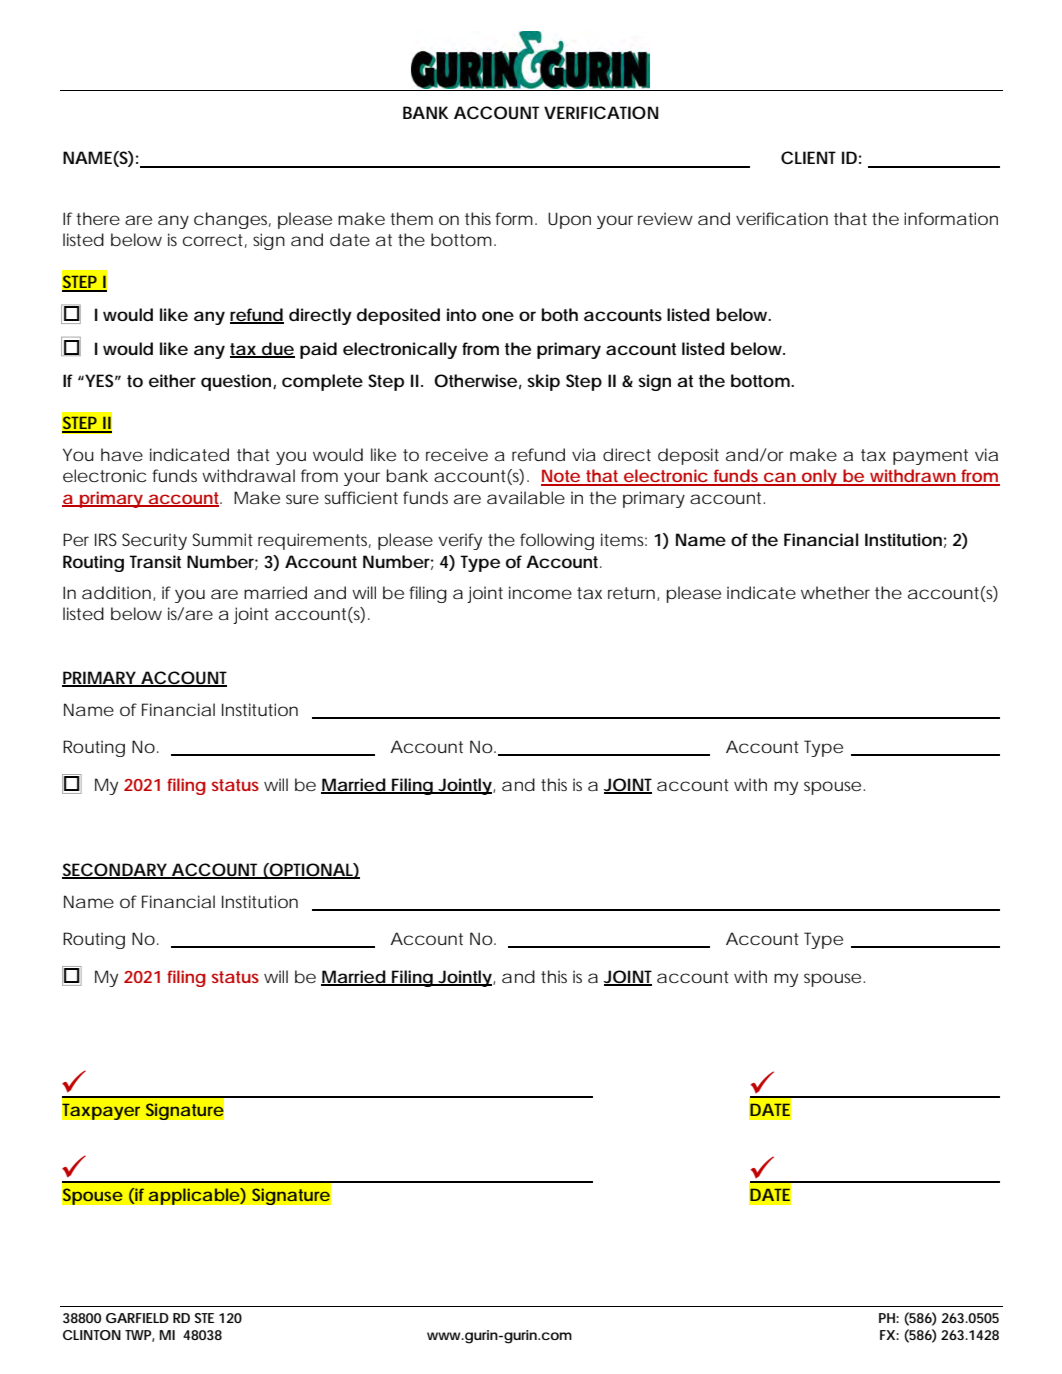  I want to click on CLIENT, so click(808, 157).
